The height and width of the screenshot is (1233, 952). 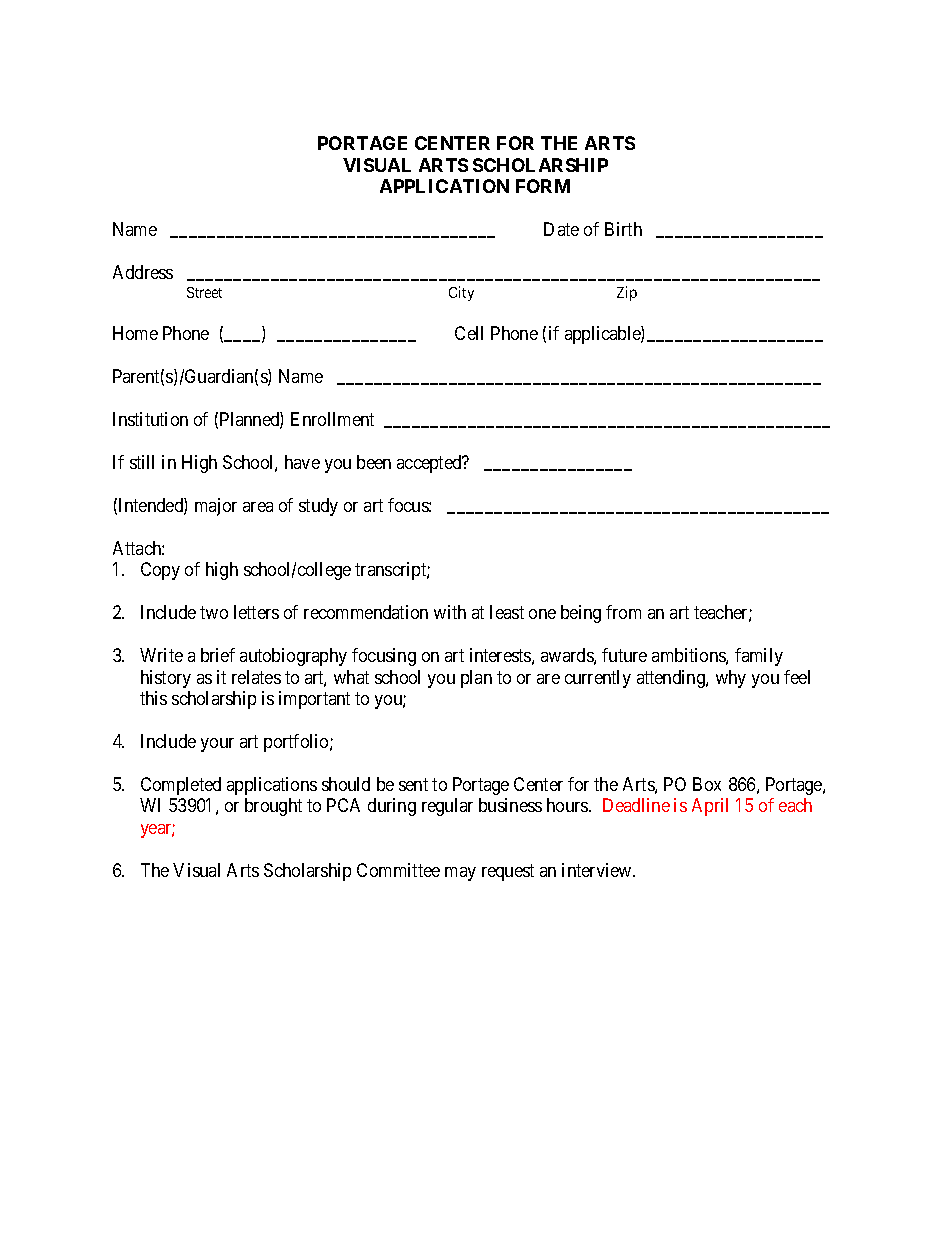 I want to click on brought, so click(x=273, y=807).
